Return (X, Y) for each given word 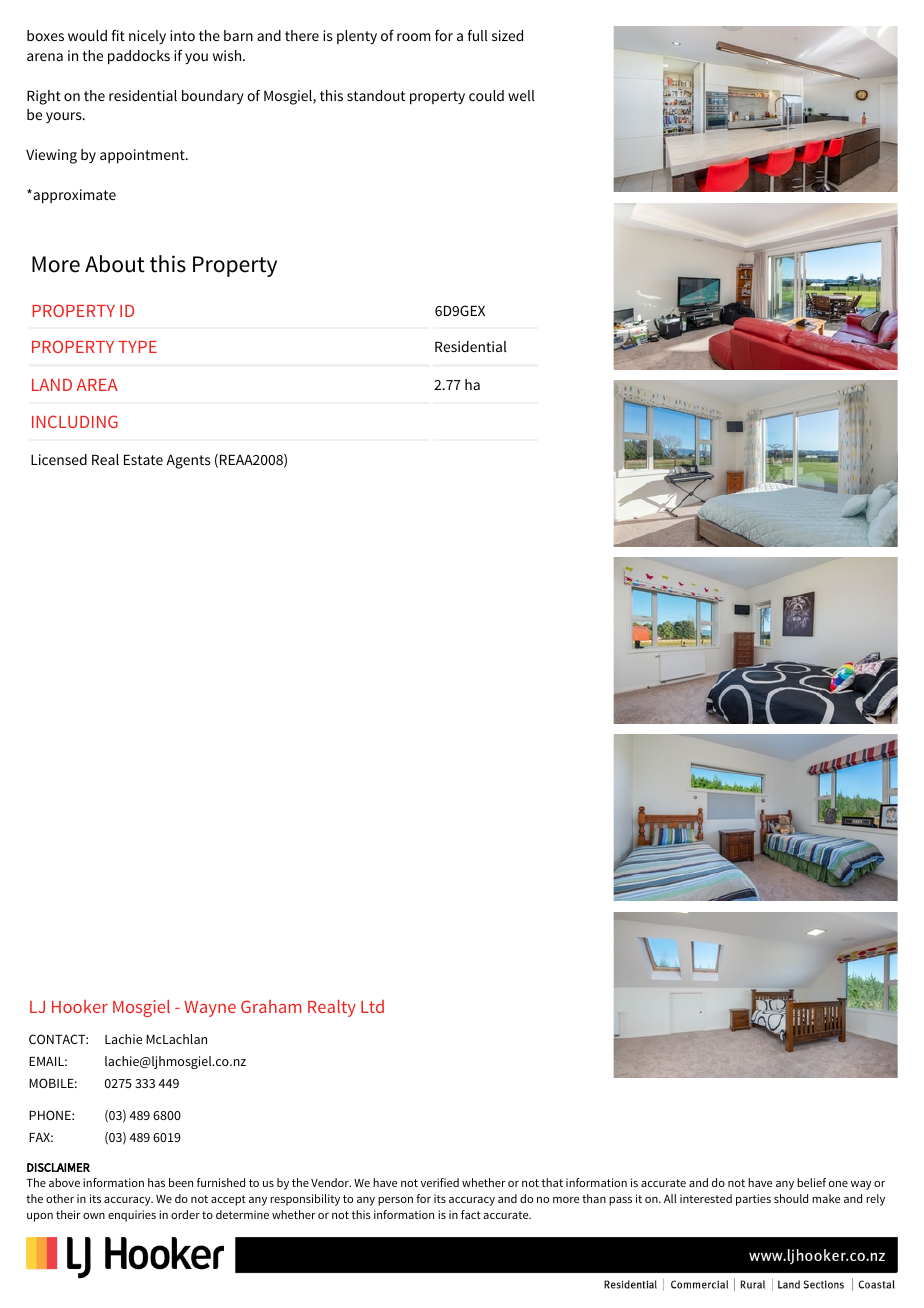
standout (376, 95)
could (486, 95)
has (156, 1182)
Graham (271, 1006)
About (115, 264)
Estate (143, 459)
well (521, 95)
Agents (188, 461)
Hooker (80, 1006)
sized (507, 35)
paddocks (139, 57)
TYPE (137, 347)
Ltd (372, 1006)
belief (811, 1182)
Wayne (210, 1009)
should (791, 1198)
